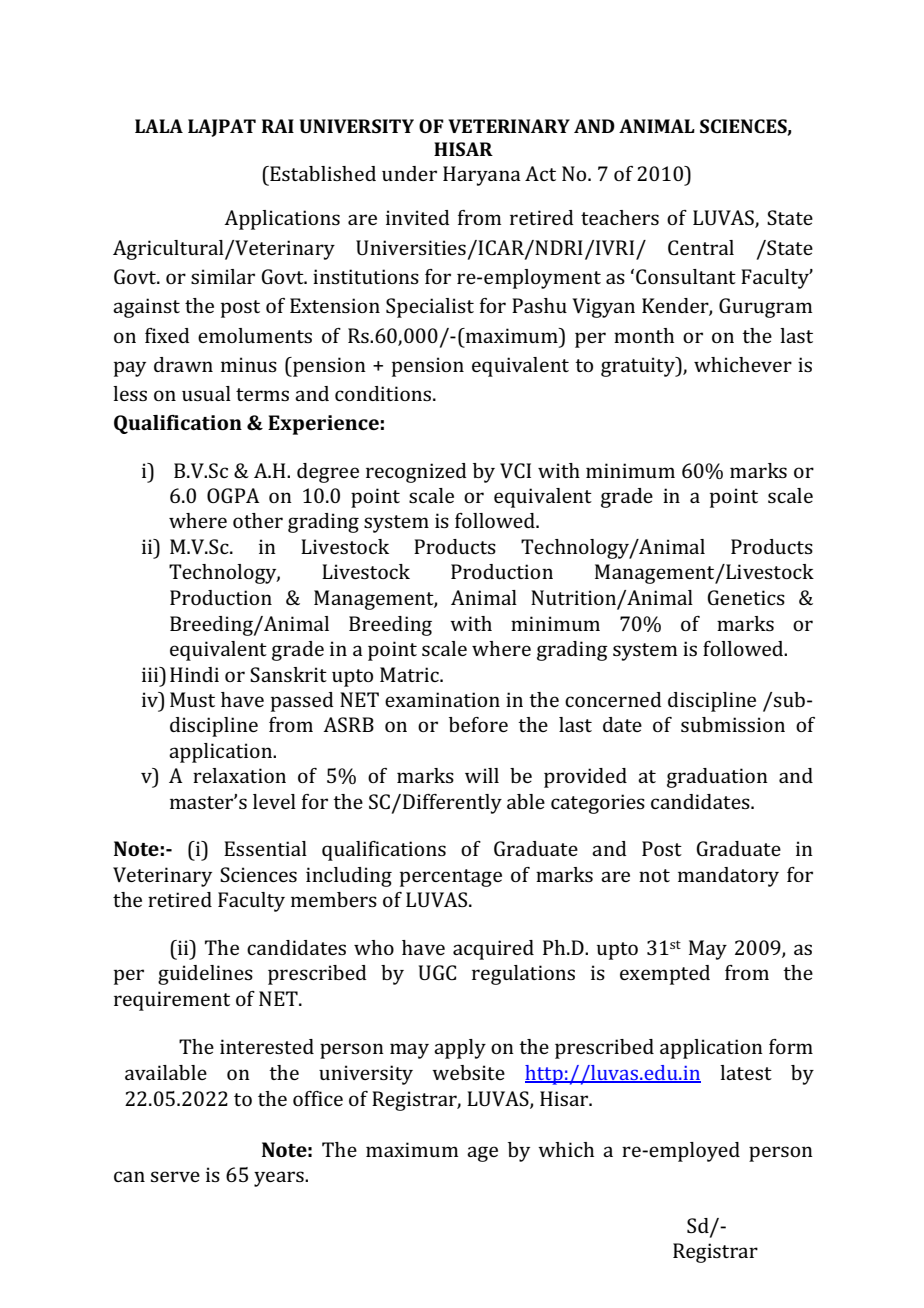  Describe the element at coordinates (175, 1176) in the page. I see `serve` at that location.
